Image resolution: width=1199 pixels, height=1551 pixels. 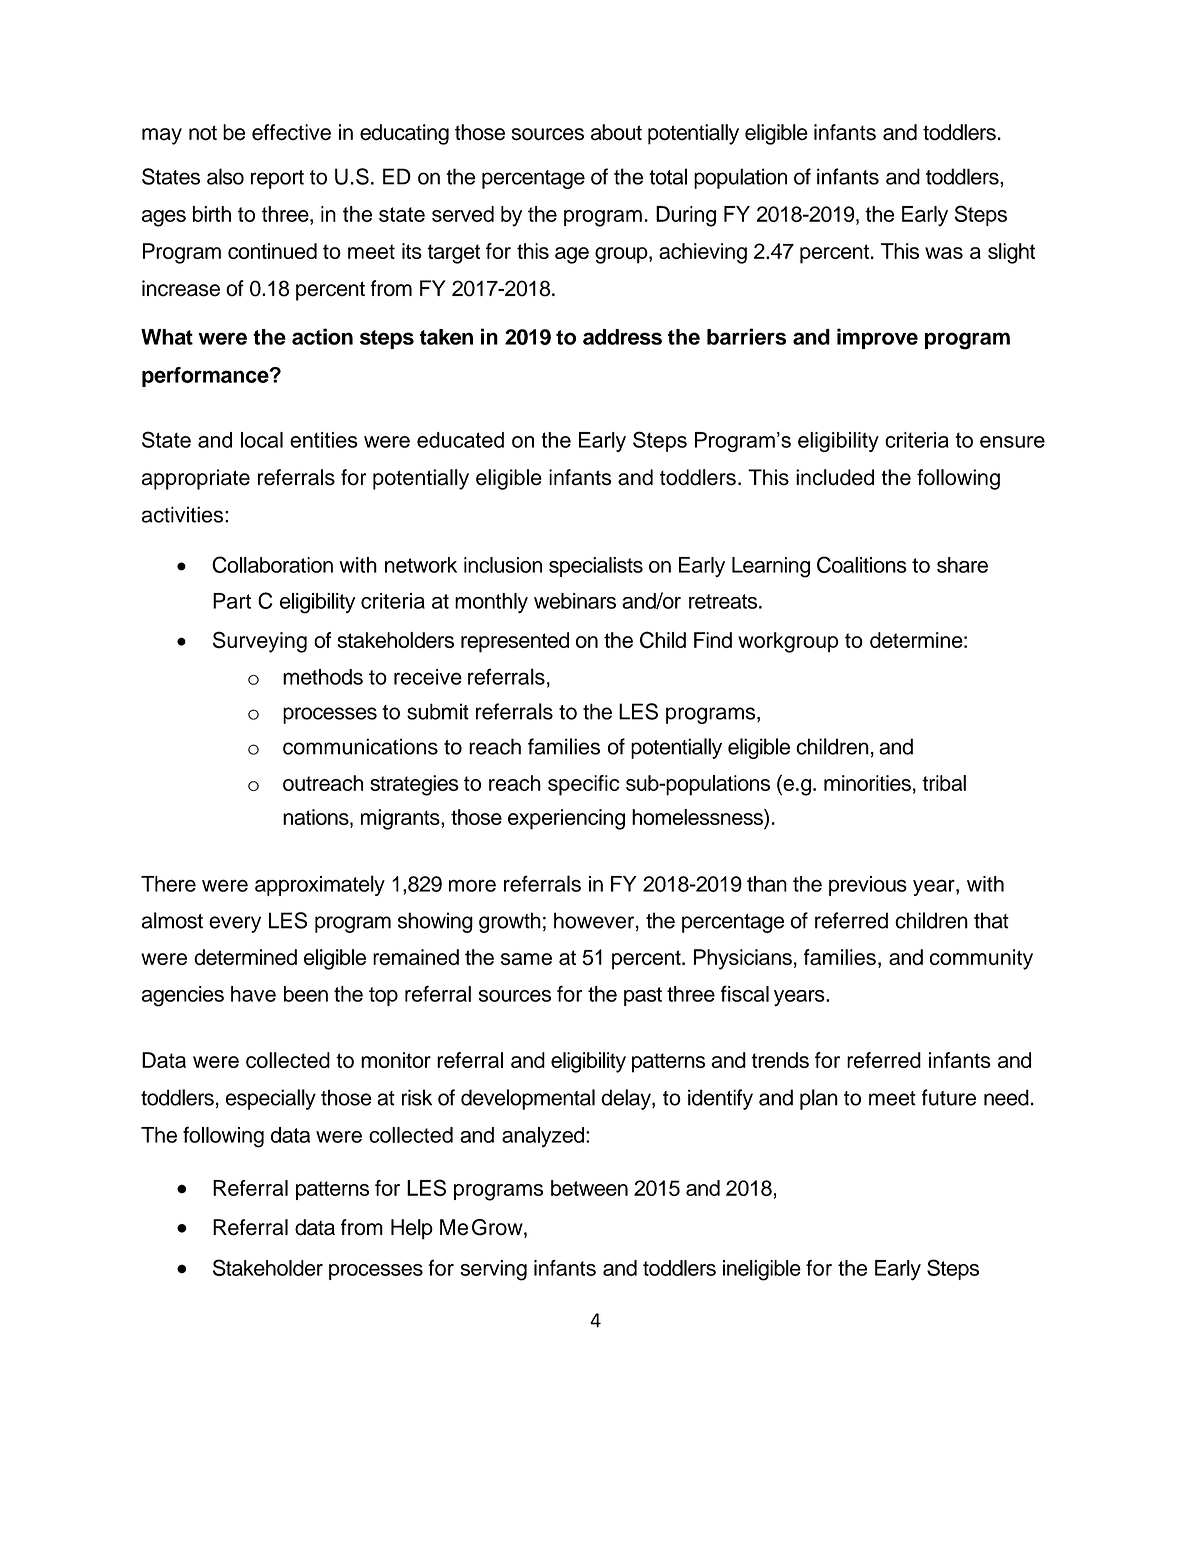 What do you see at coordinates (323, 677) in the image?
I see `methods` at bounding box center [323, 677].
